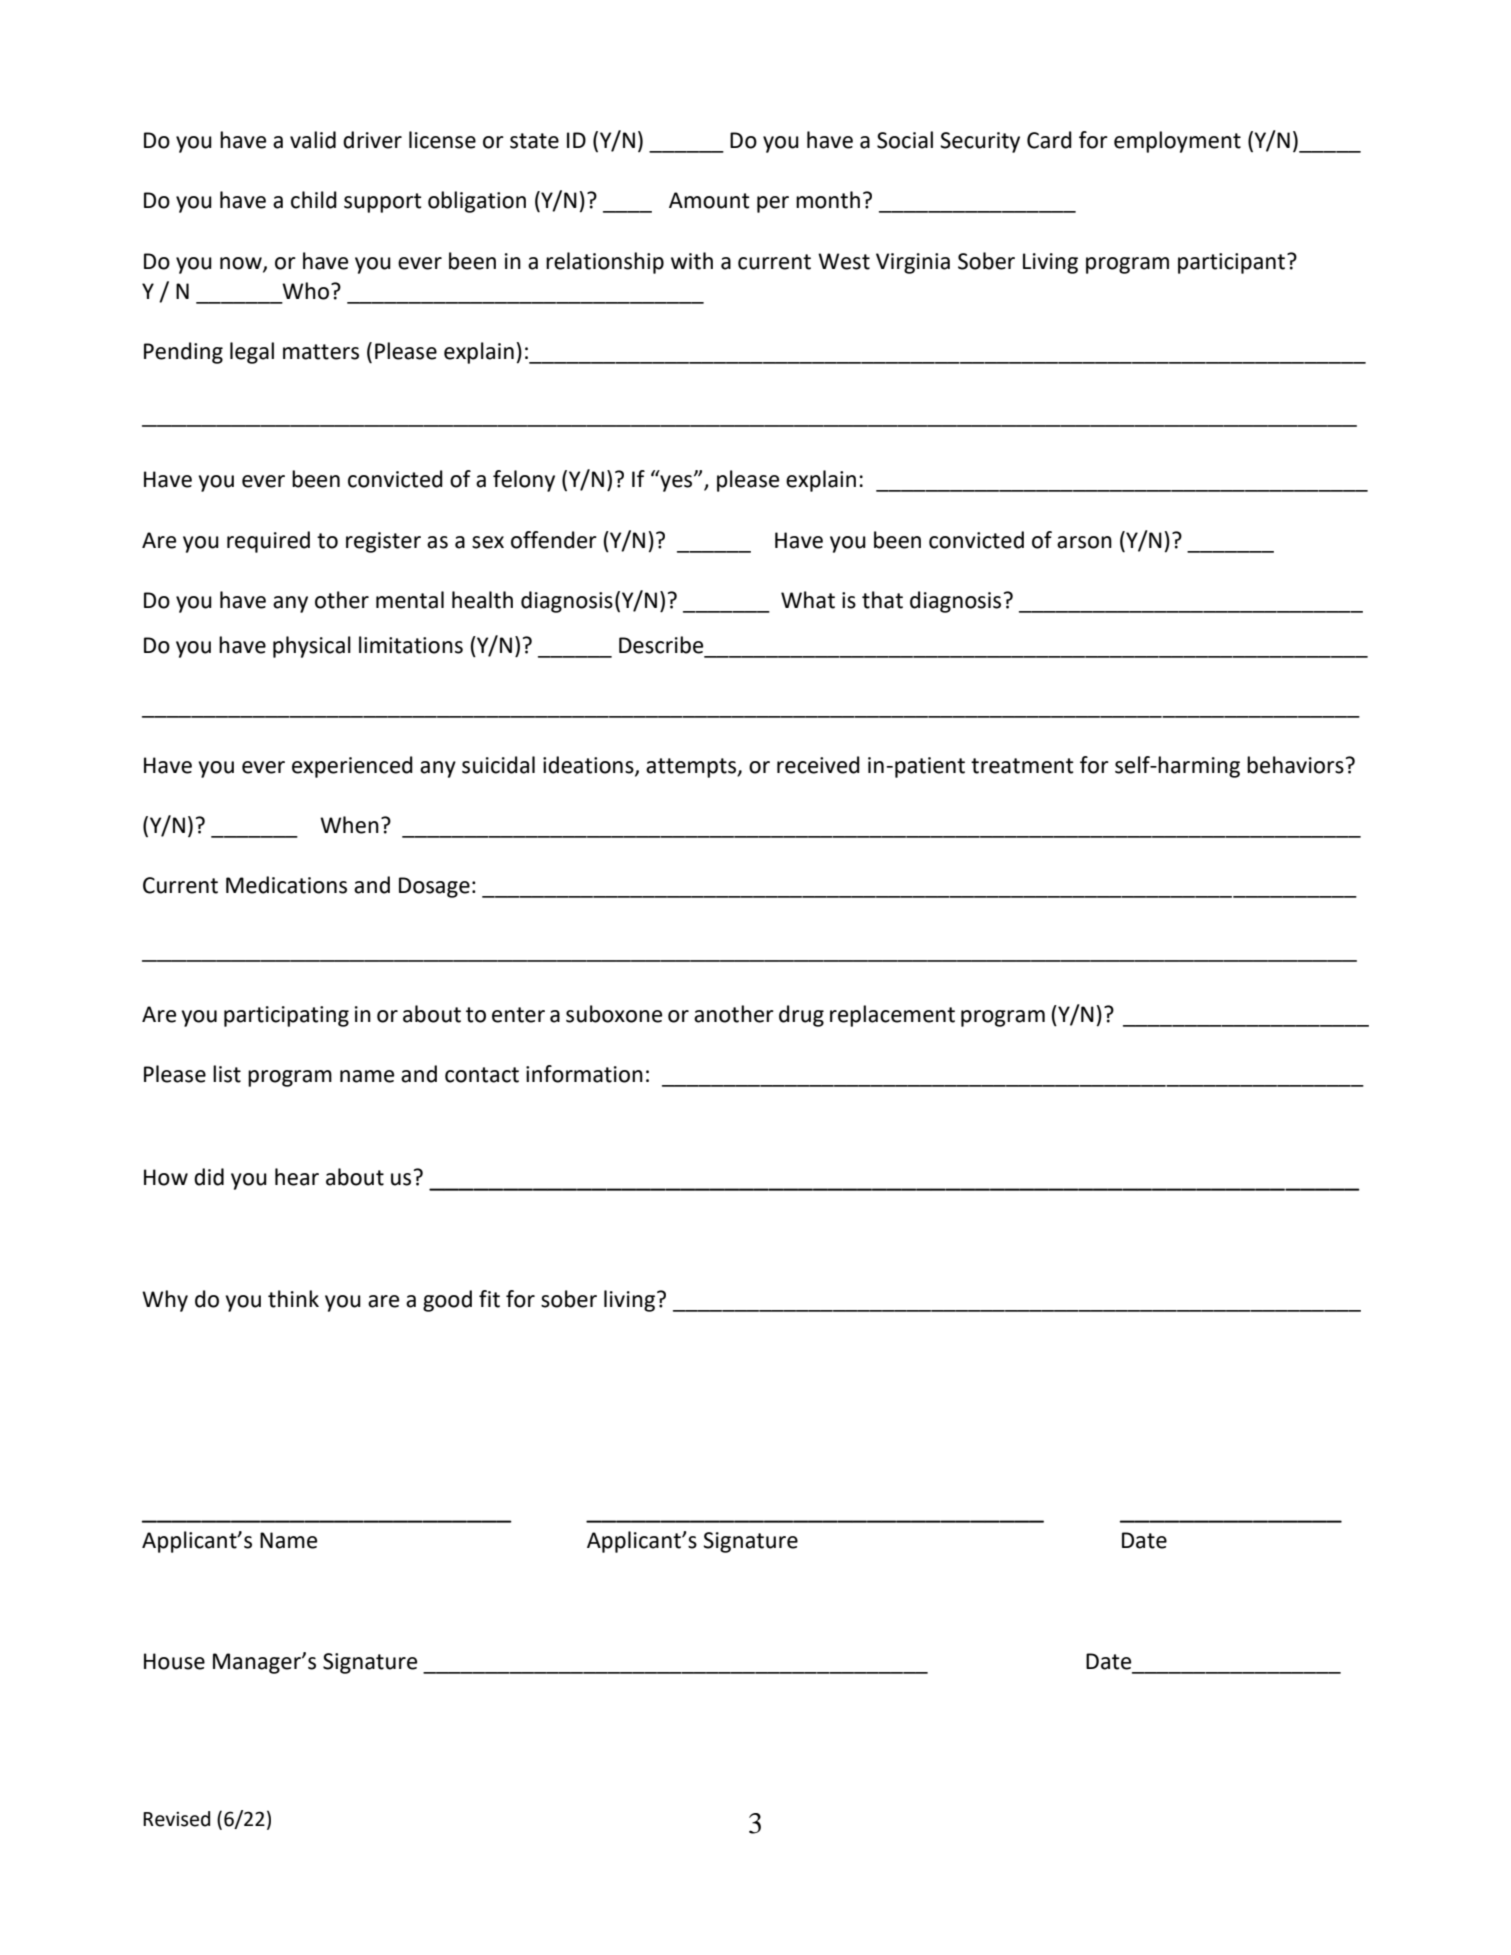 Image resolution: width=1511 pixels, height=1955 pixels. What do you see at coordinates (286, 1016) in the screenshot?
I see `participating` at bounding box center [286, 1016].
